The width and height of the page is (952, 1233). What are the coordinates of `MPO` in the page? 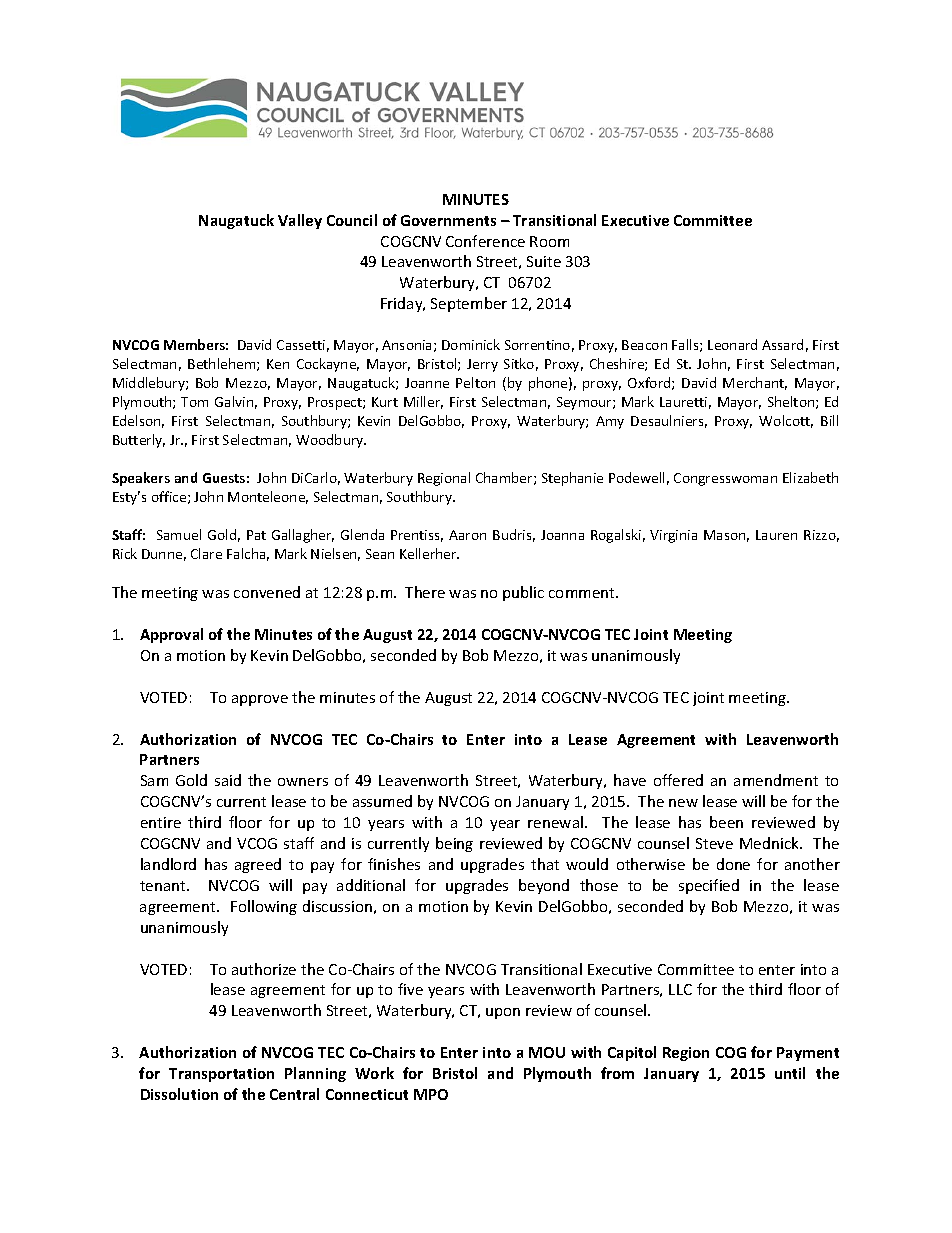 It's located at (431, 1094).
